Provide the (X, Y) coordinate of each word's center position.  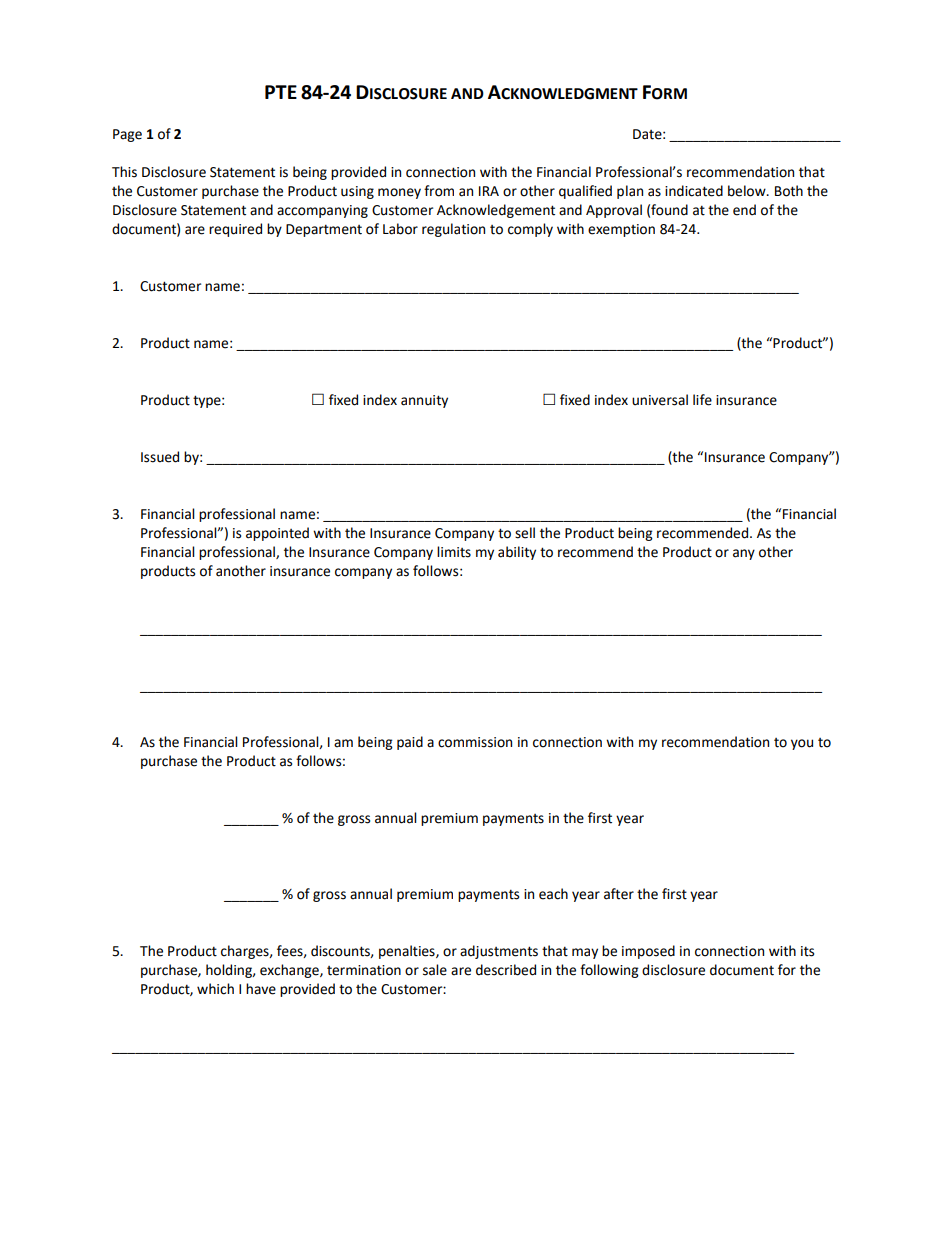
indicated (694, 191)
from (439, 191)
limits (454, 552)
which (215, 989)
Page (127, 135)
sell (525, 533)
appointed (277, 534)
